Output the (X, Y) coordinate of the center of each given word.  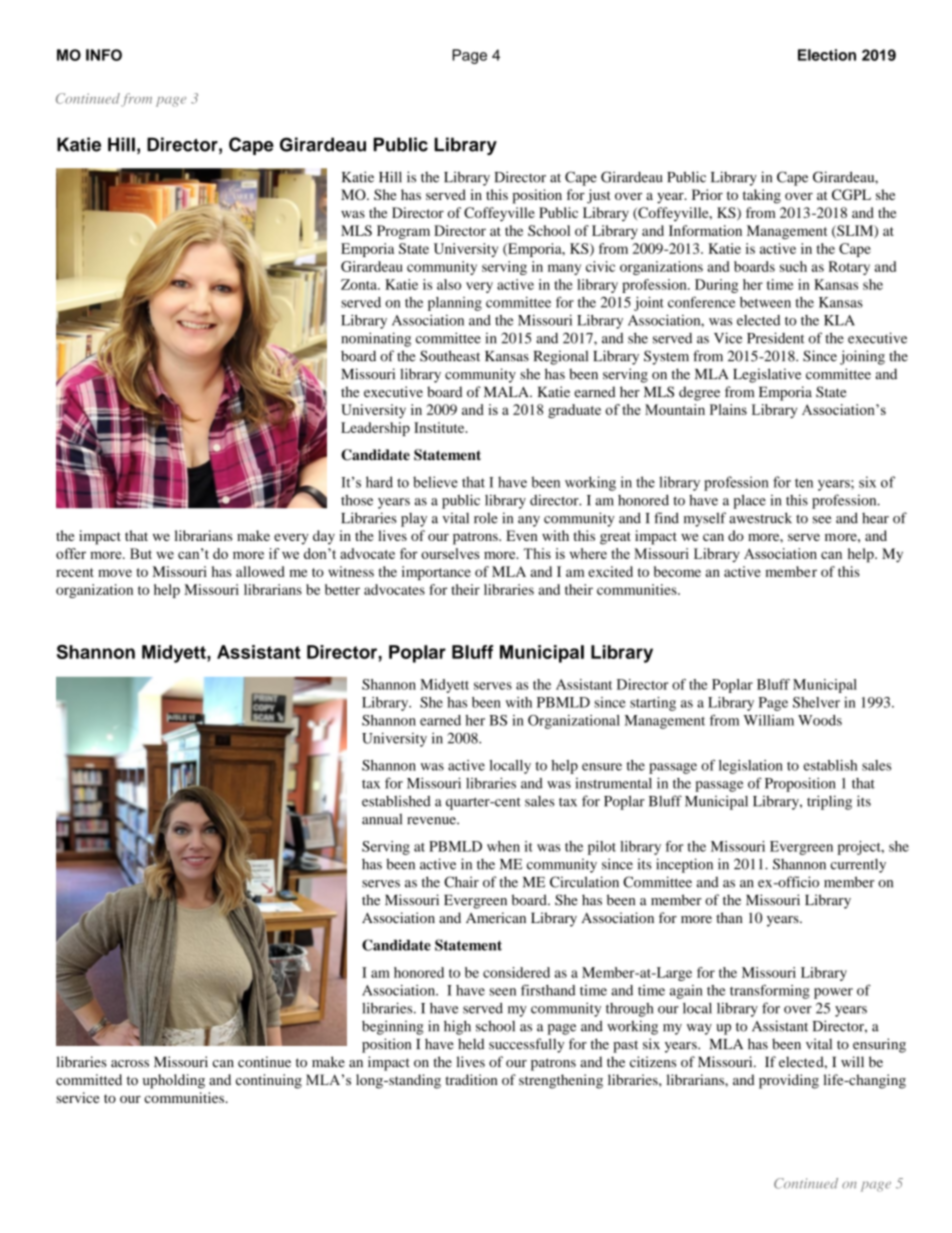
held (471, 1044)
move (115, 573)
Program (403, 232)
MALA (507, 391)
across (130, 1064)
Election (827, 55)
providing (789, 1081)
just (599, 196)
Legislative (767, 375)
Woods (820, 720)
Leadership (375, 429)
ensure (602, 767)
